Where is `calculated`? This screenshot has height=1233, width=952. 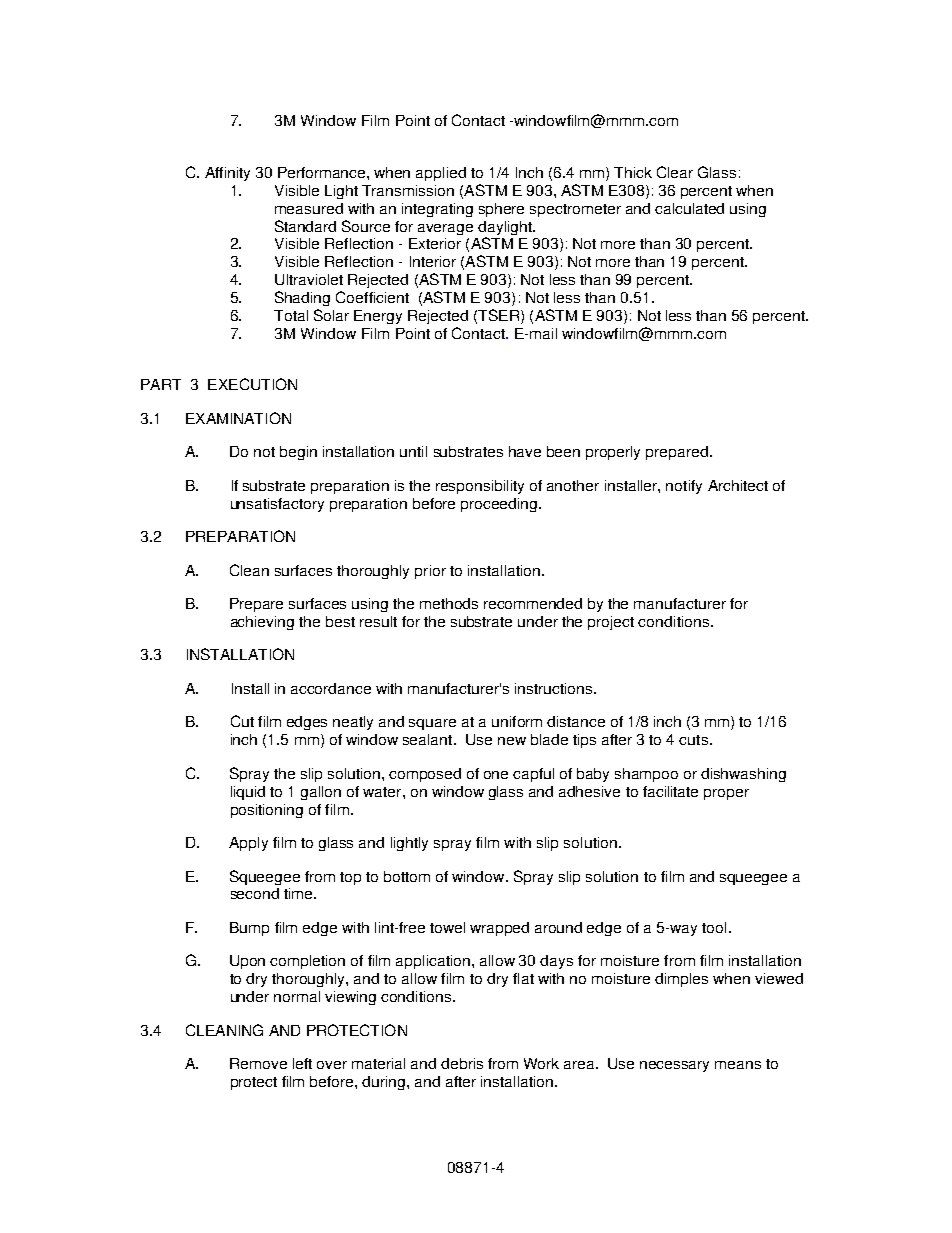 calculated is located at coordinates (689, 208).
